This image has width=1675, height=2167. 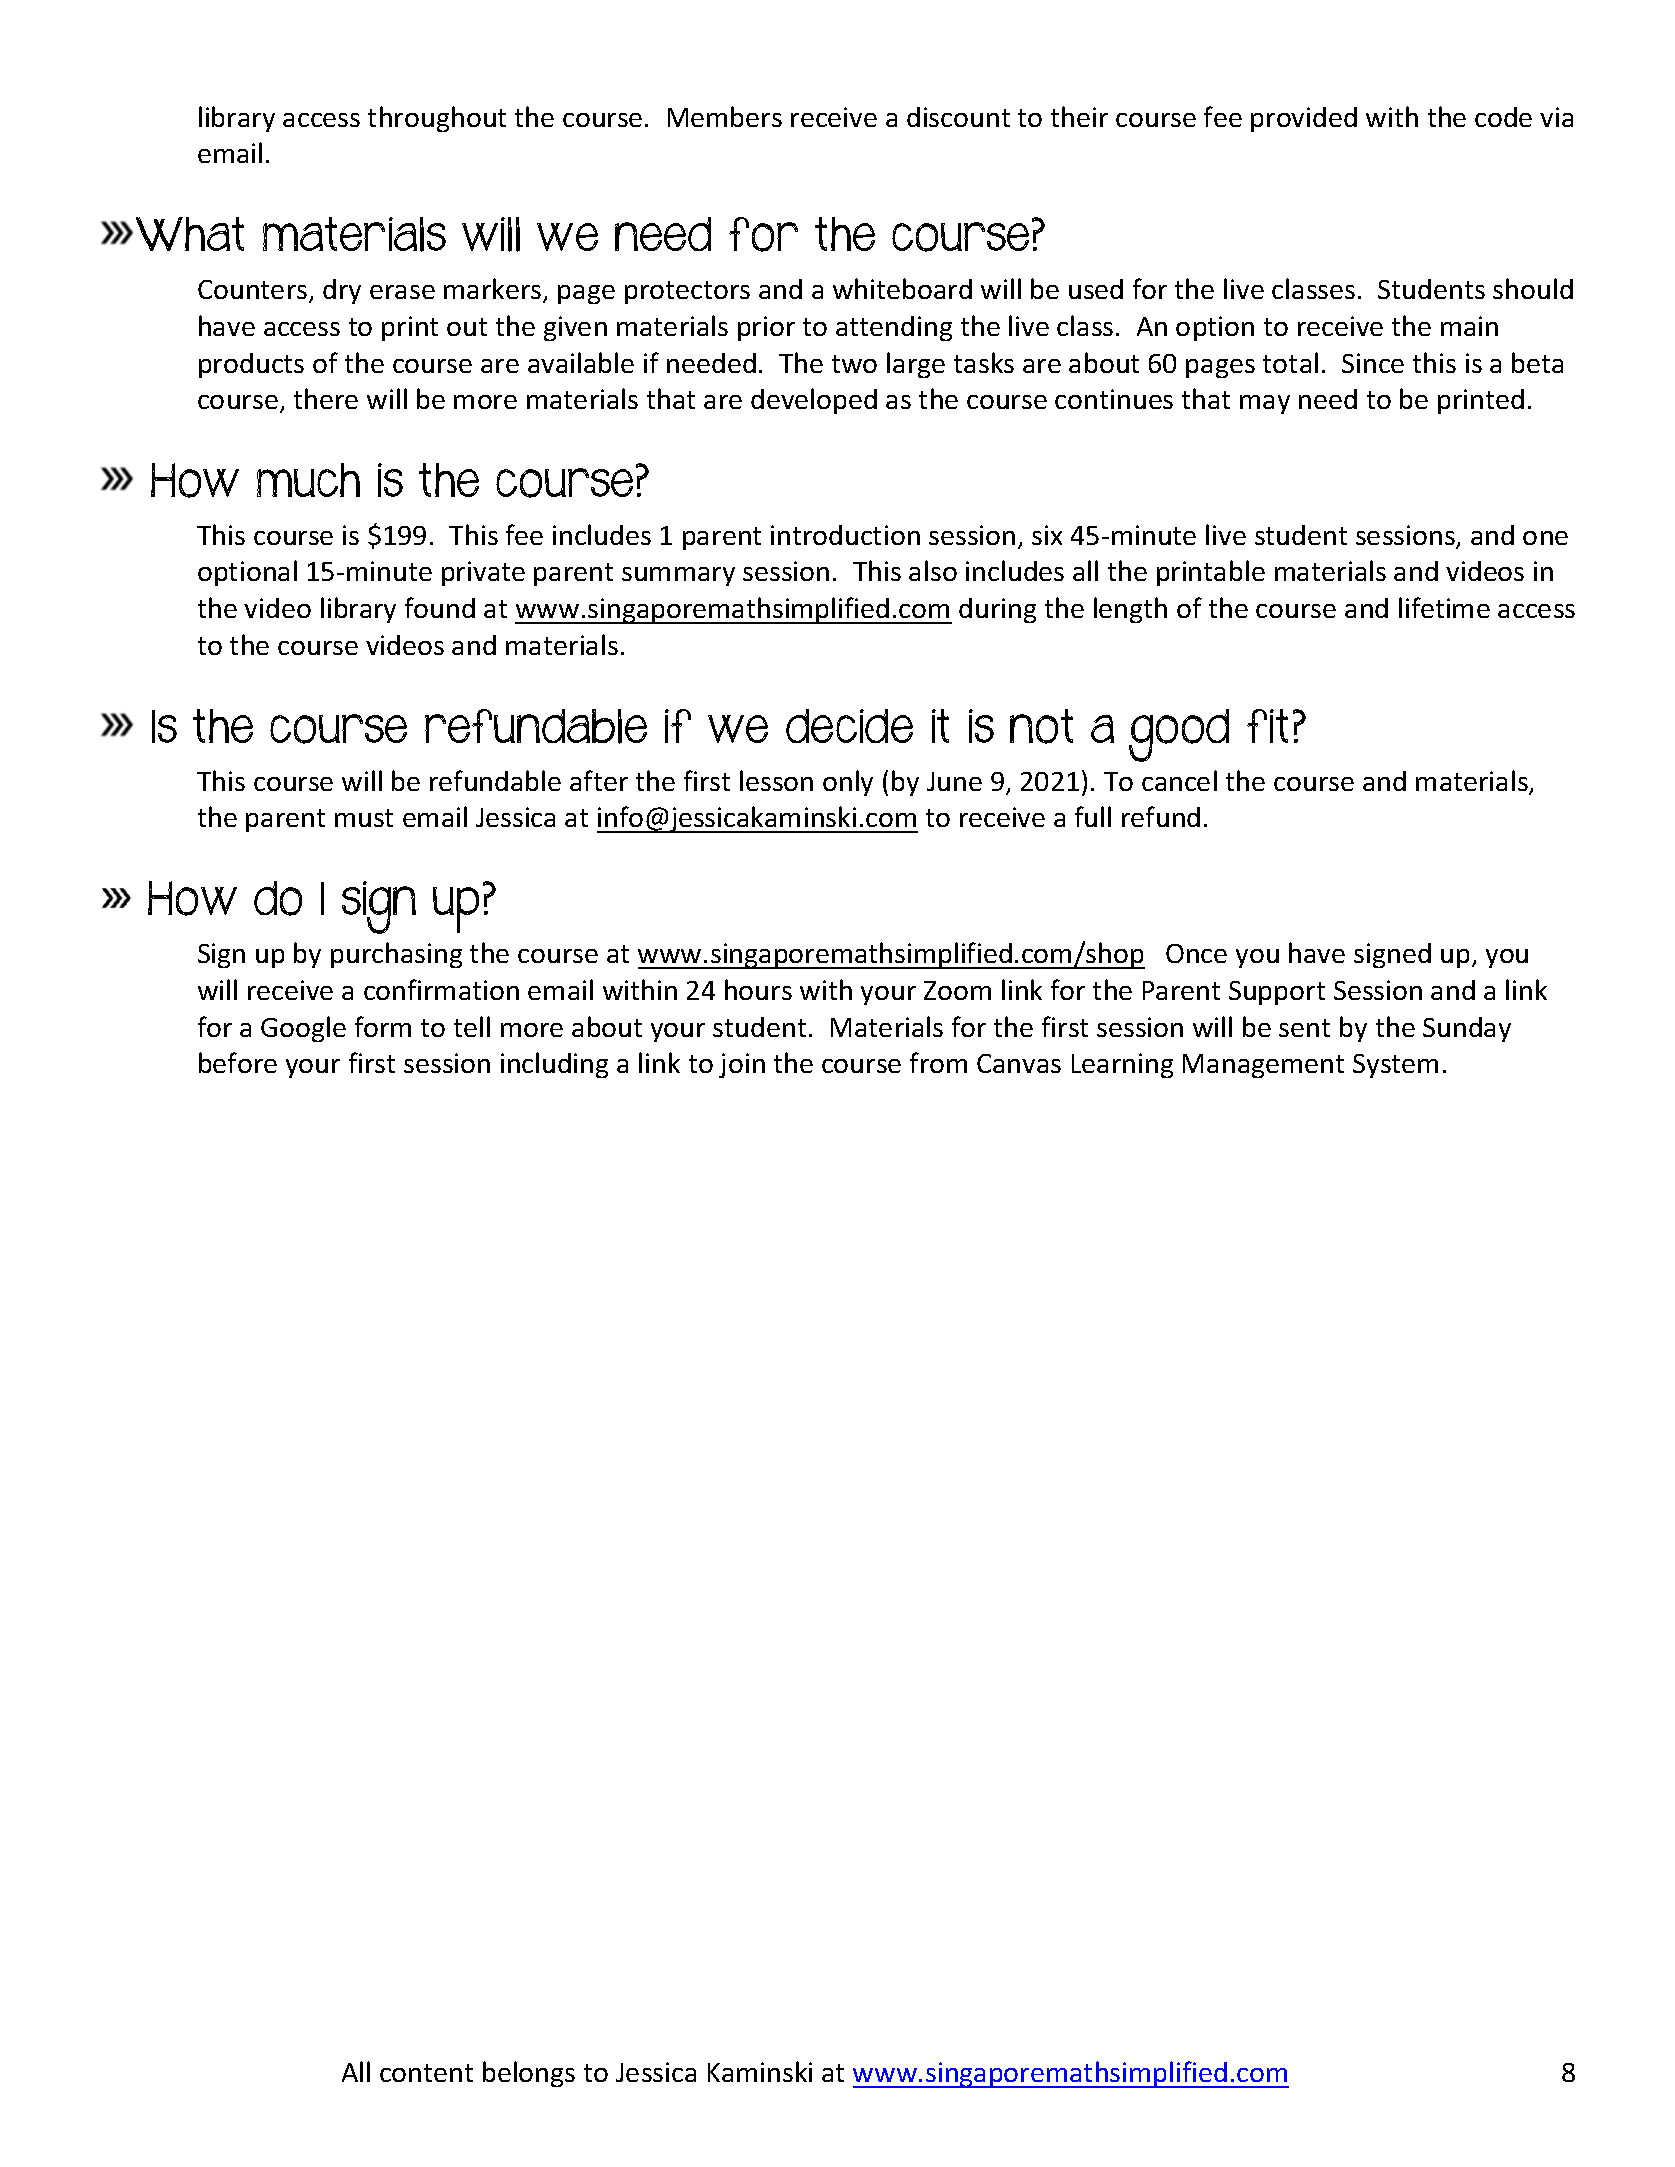 What do you see at coordinates (437, 119) in the image?
I see `throughout` at bounding box center [437, 119].
